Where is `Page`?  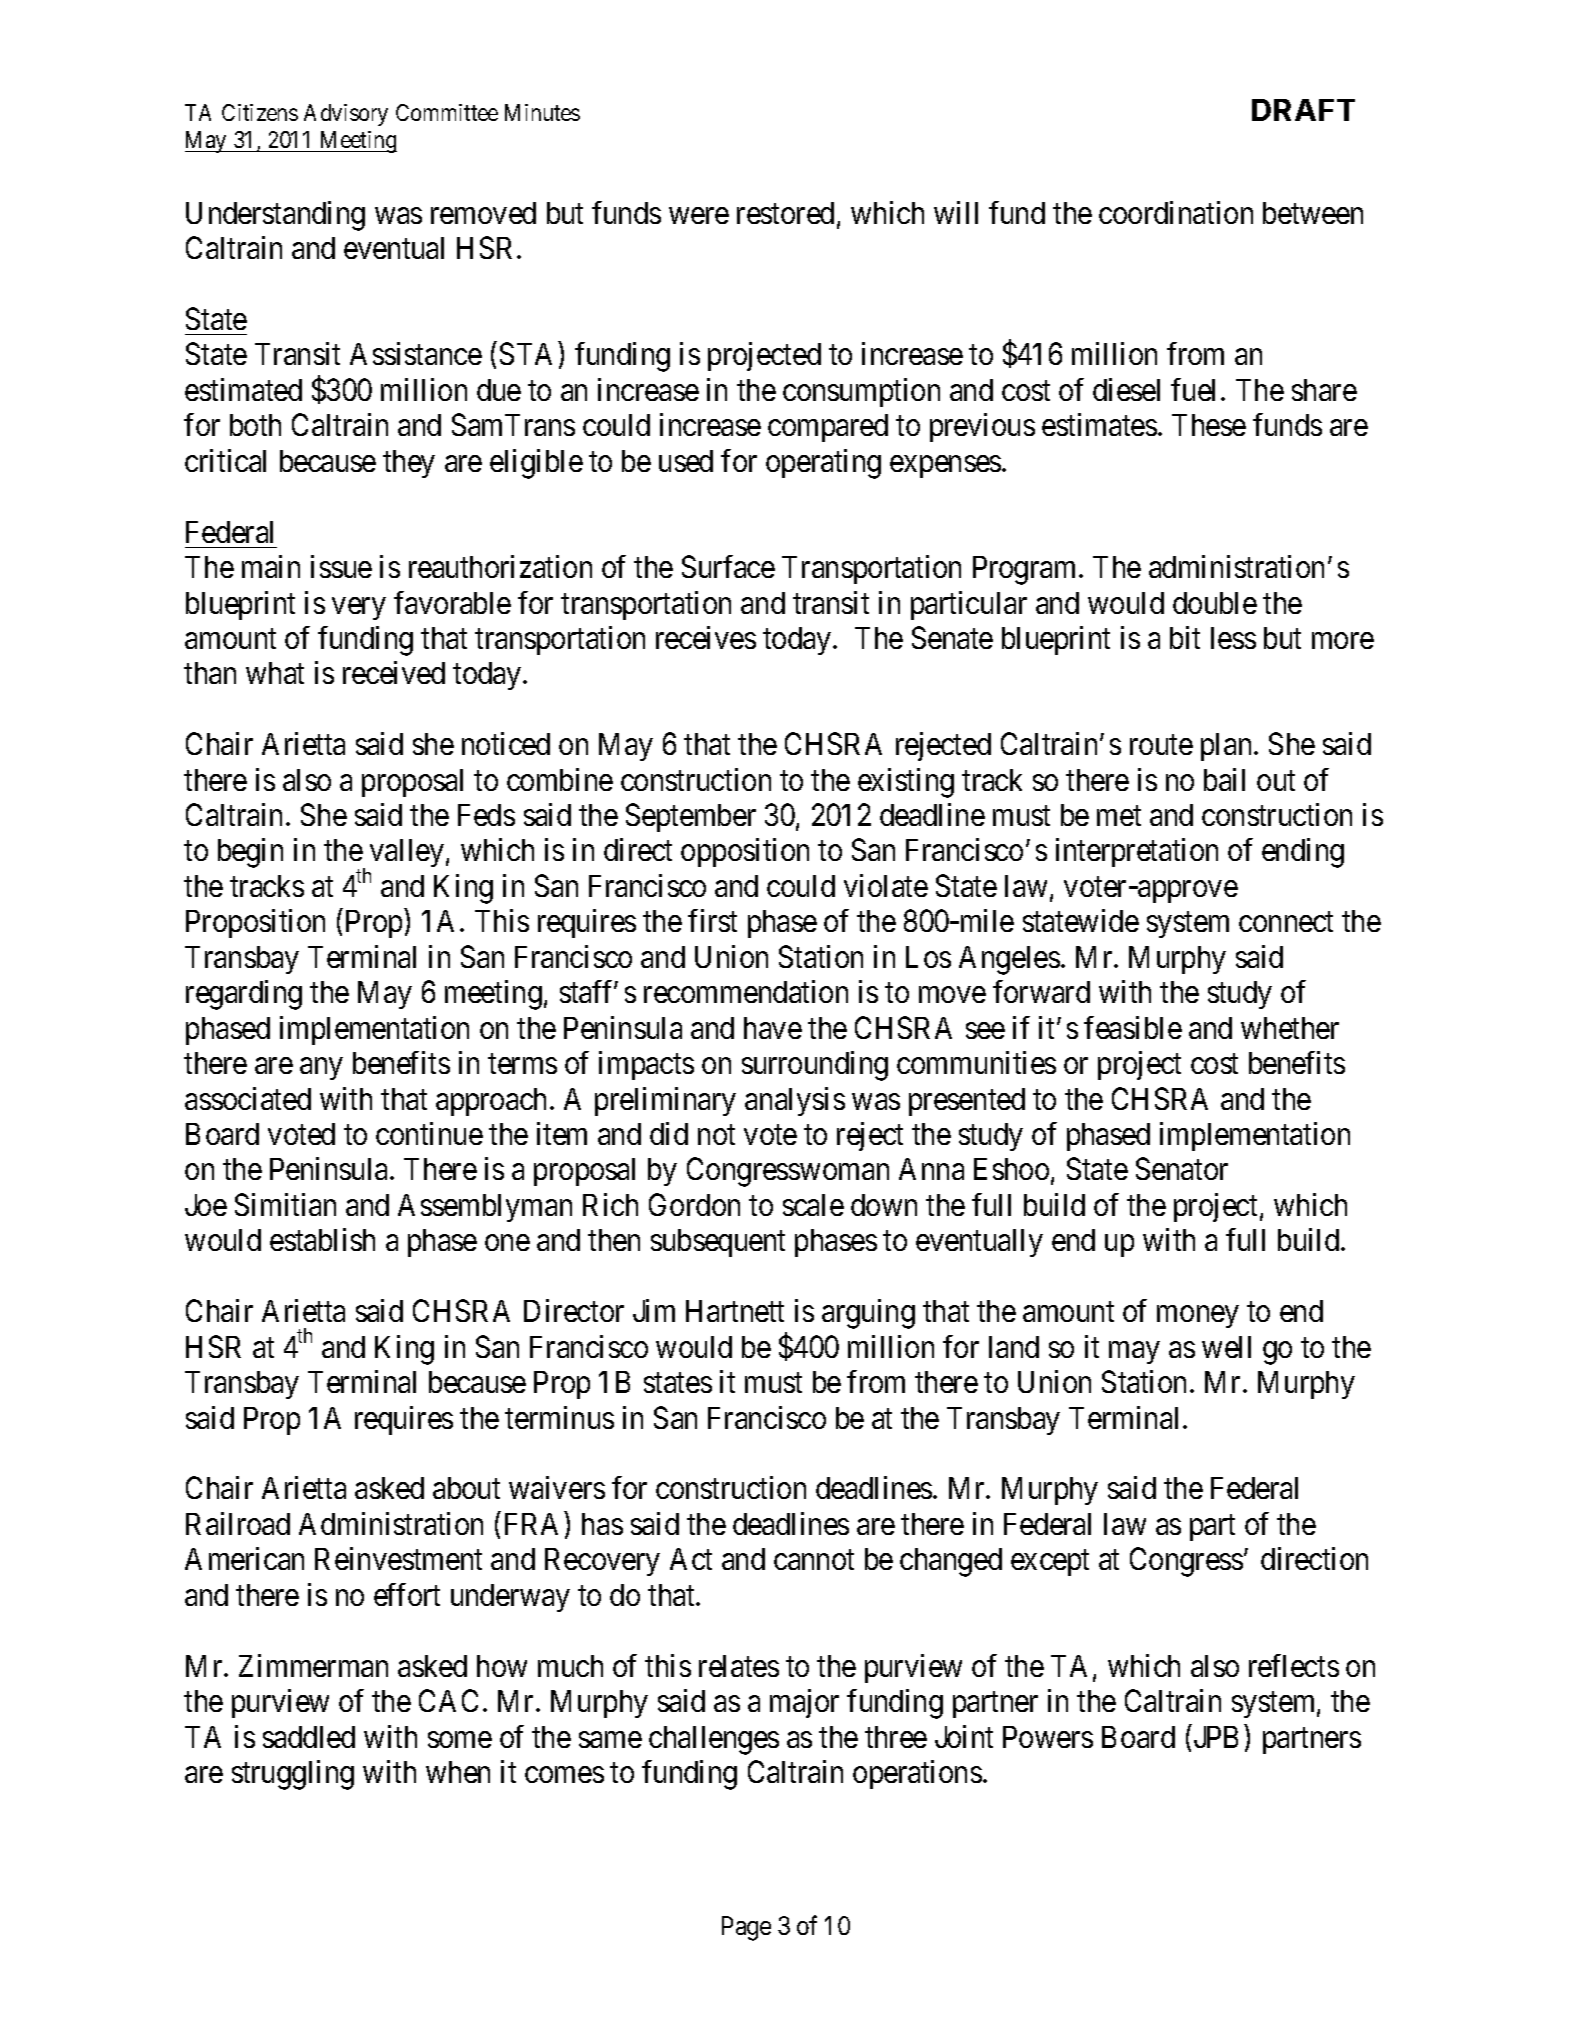 Page is located at coordinates (746, 1928).
